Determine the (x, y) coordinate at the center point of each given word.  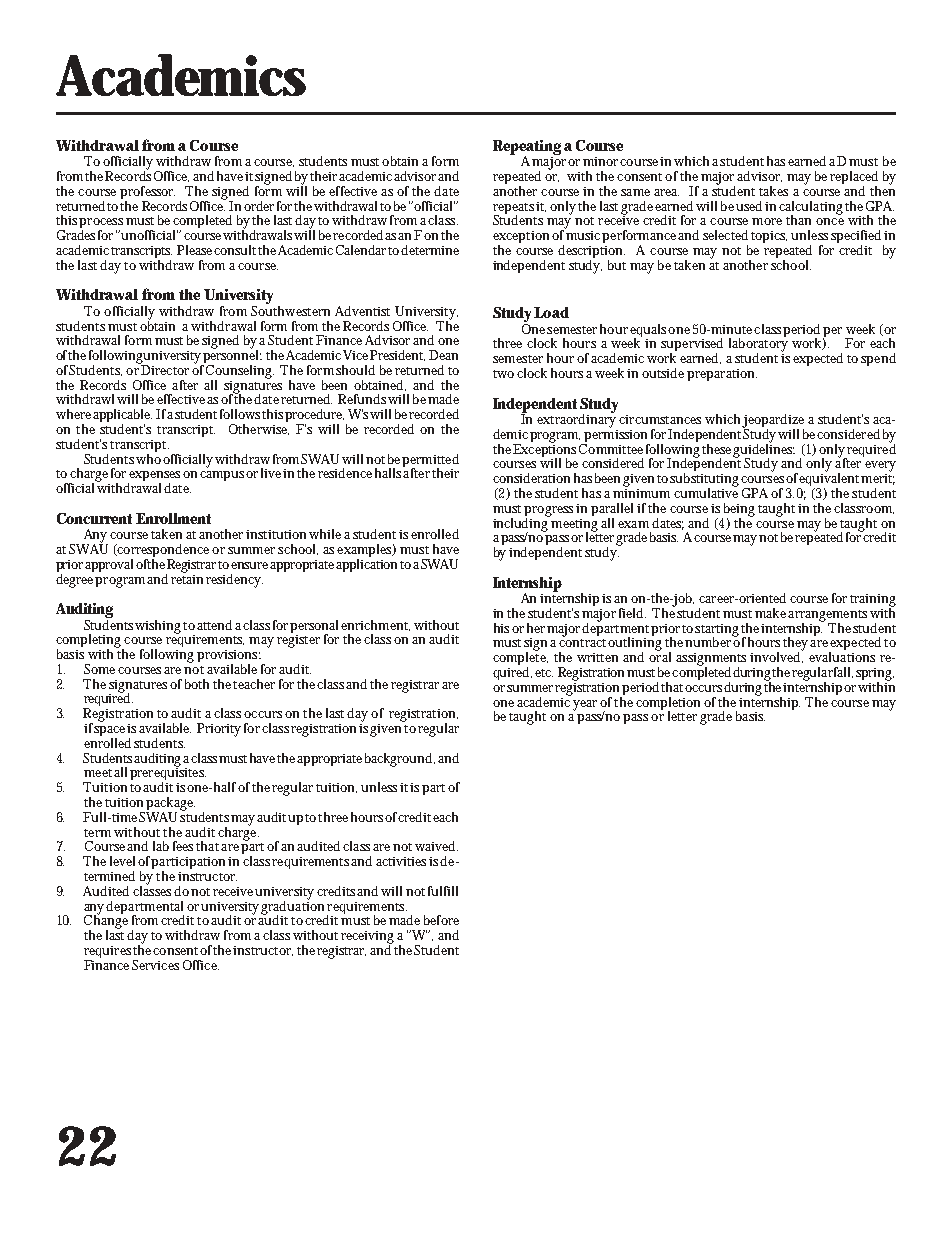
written (597, 657)
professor (147, 194)
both (197, 684)
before (441, 920)
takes (773, 191)
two (503, 374)
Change (106, 921)
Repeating (527, 148)
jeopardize (773, 422)
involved (777, 656)
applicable (122, 417)
